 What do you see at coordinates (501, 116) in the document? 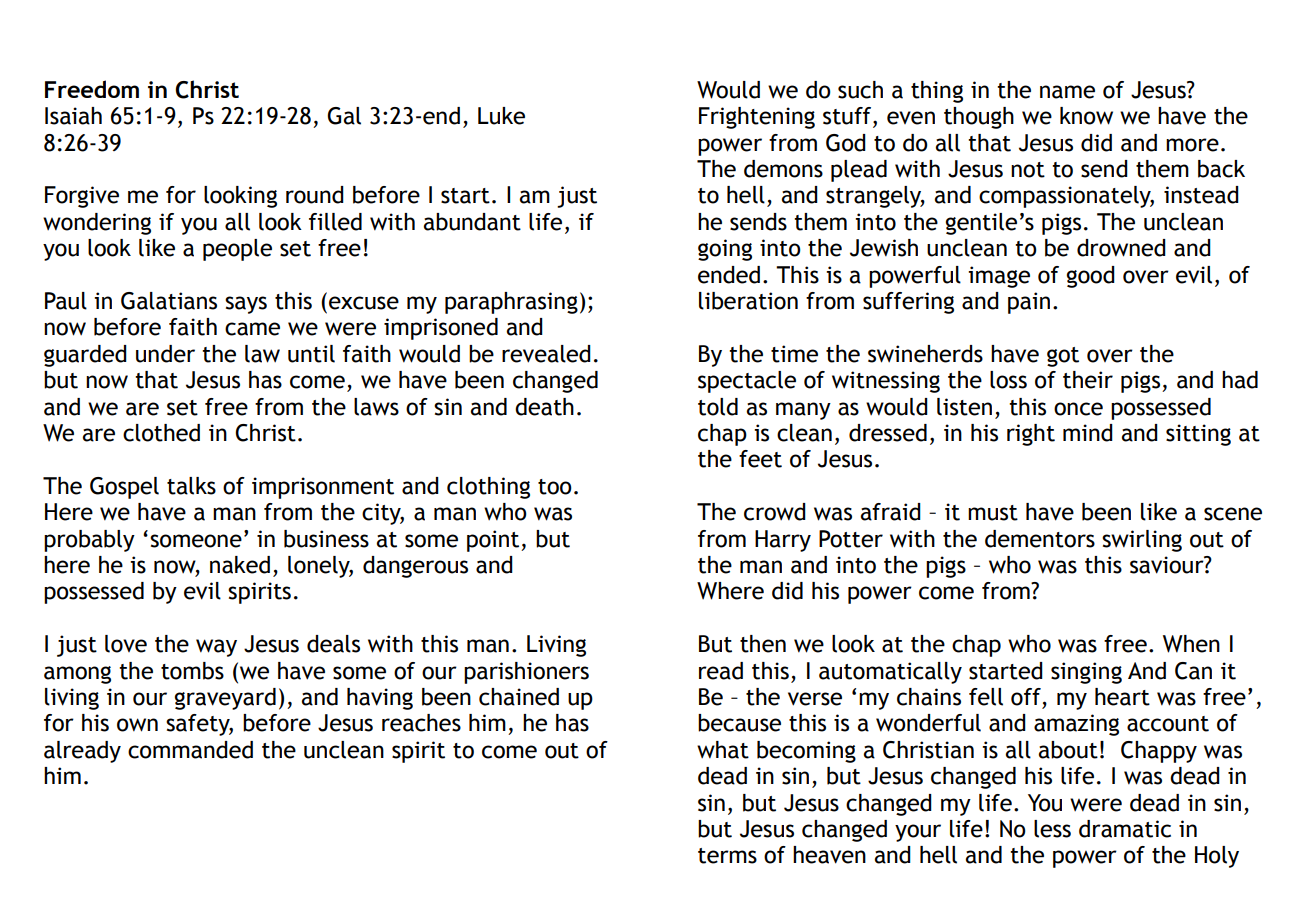
I see `Luke` at bounding box center [501, 116].
